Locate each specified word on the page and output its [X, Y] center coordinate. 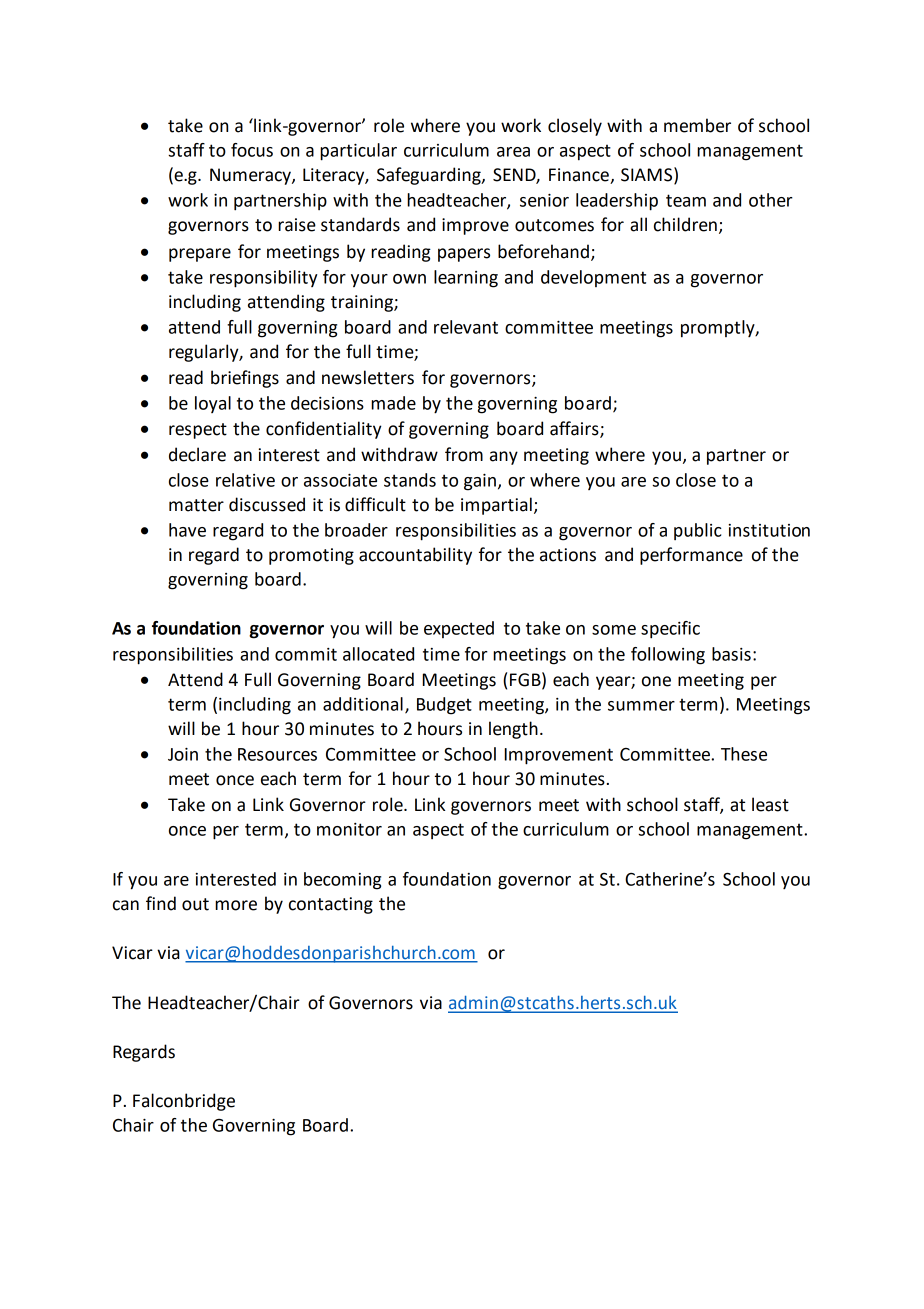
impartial [496, 506]
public [698, 531]
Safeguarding [430, 176]
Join [183, 754]
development [593, 278]
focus [252, 150]
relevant [466, 327]
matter [196, 505]
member [697, 125]
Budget [444, 706]
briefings [245, 379]
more [236, 905]
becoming [342, 881]
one [656, 681]
